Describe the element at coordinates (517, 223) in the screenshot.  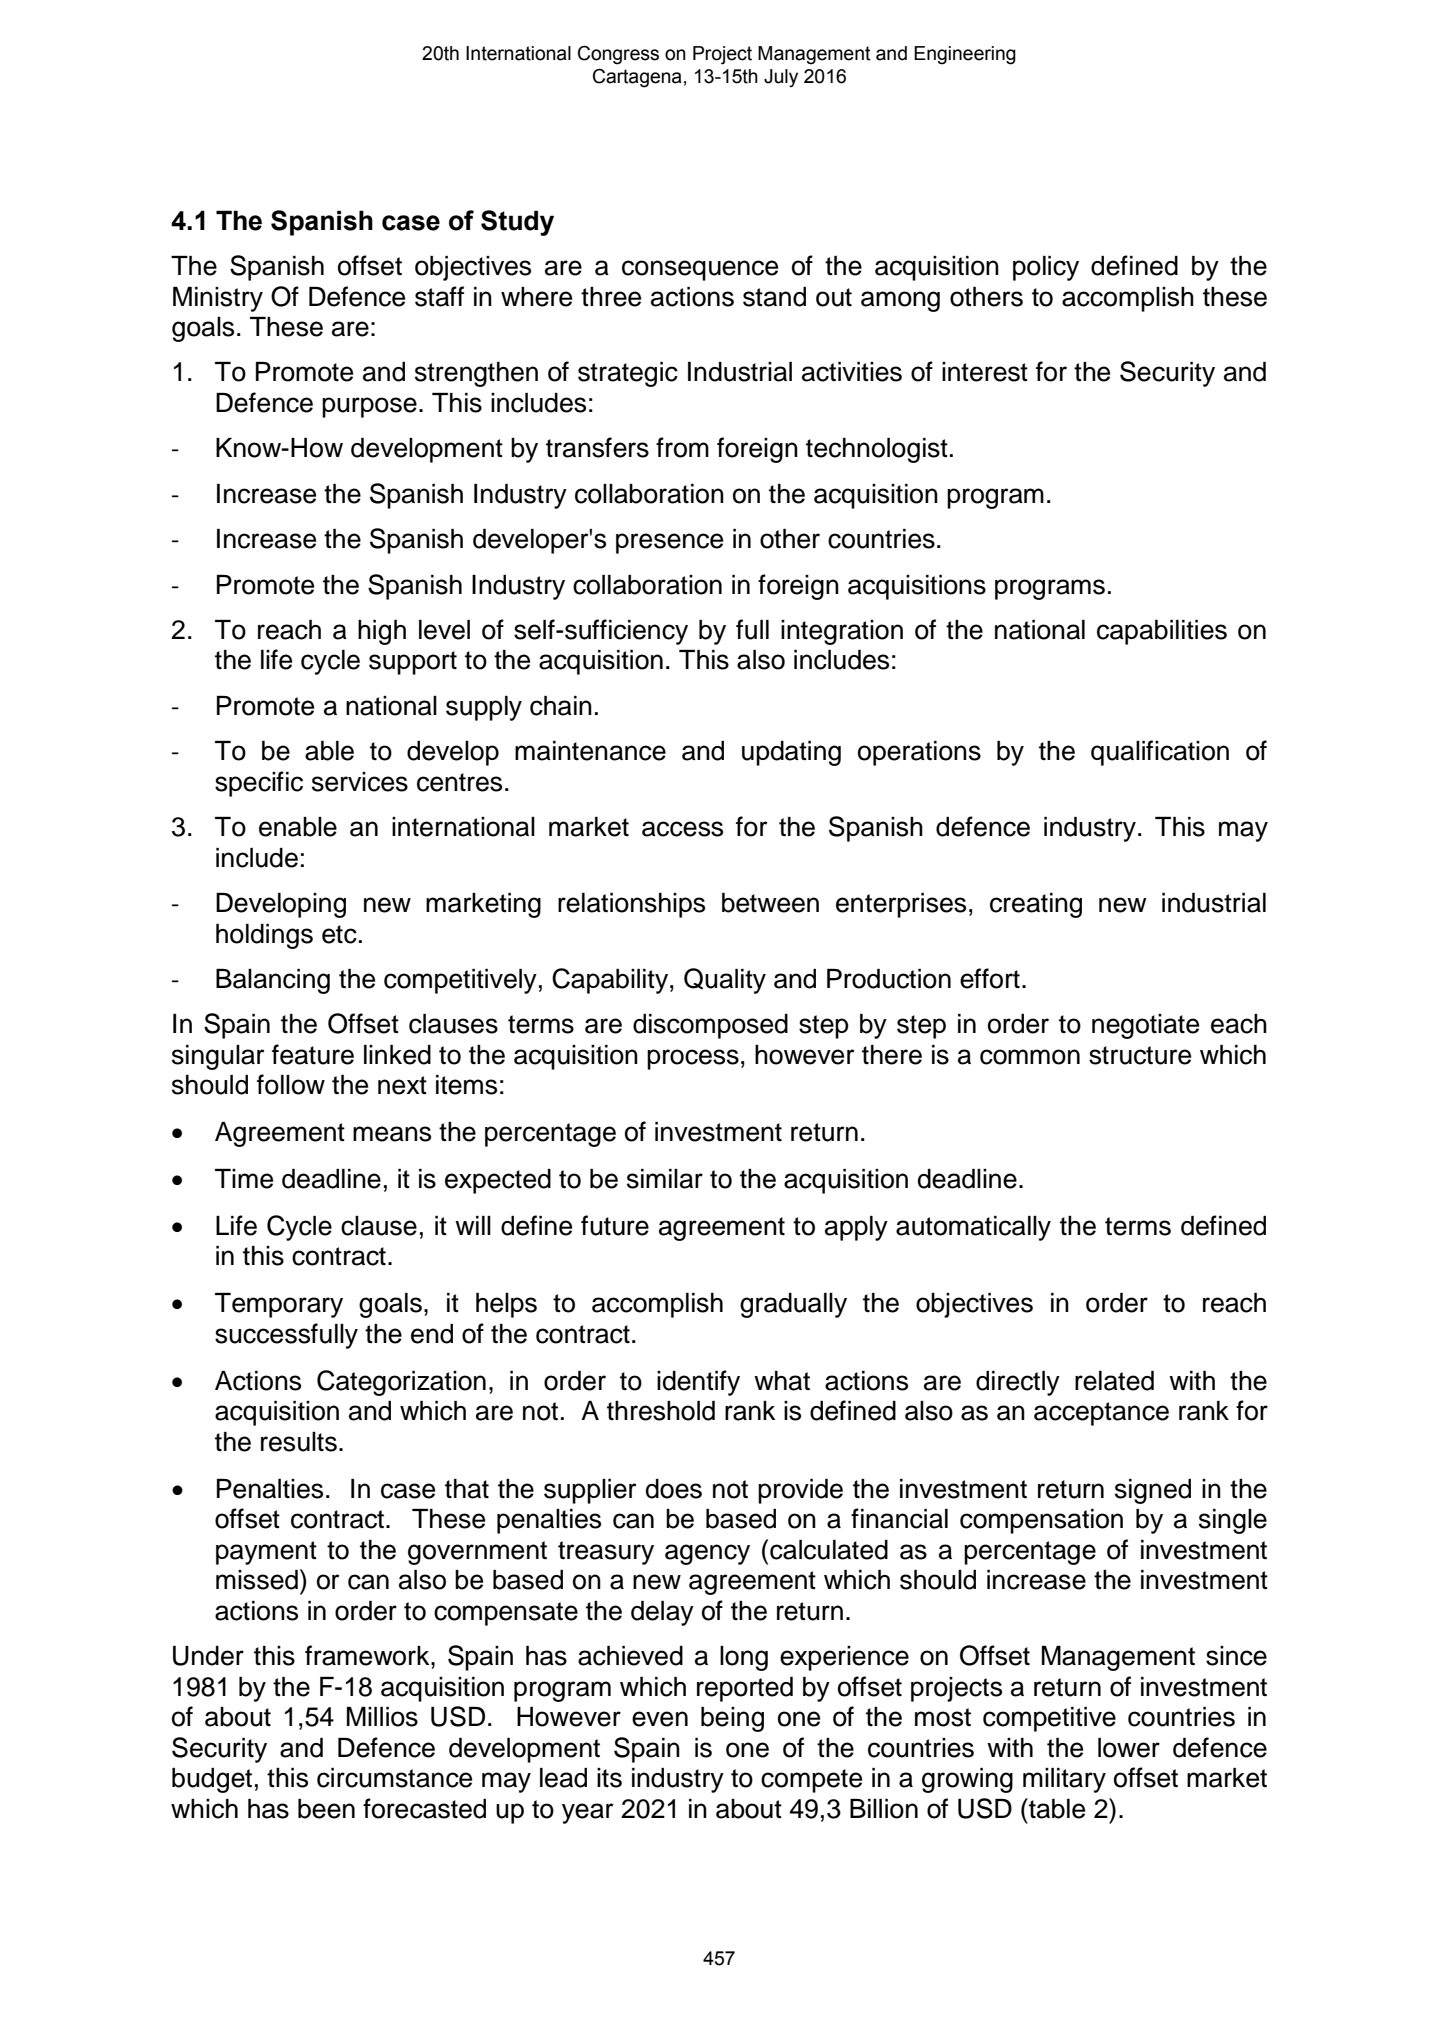
I see `Study` at that location.
